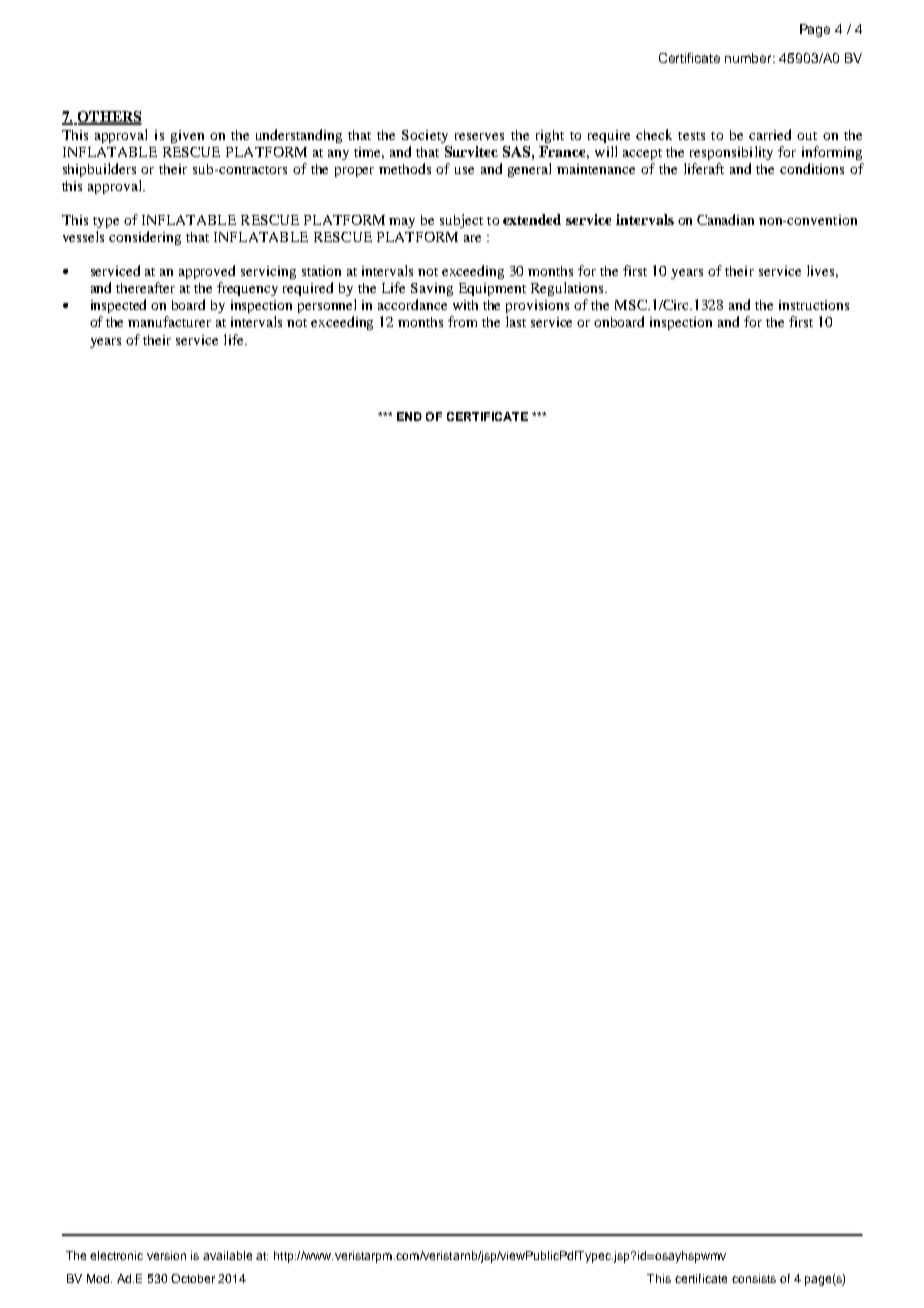 The height and width of the screenshot is (1308, 924). I want to click on number, so click(750, 58).
